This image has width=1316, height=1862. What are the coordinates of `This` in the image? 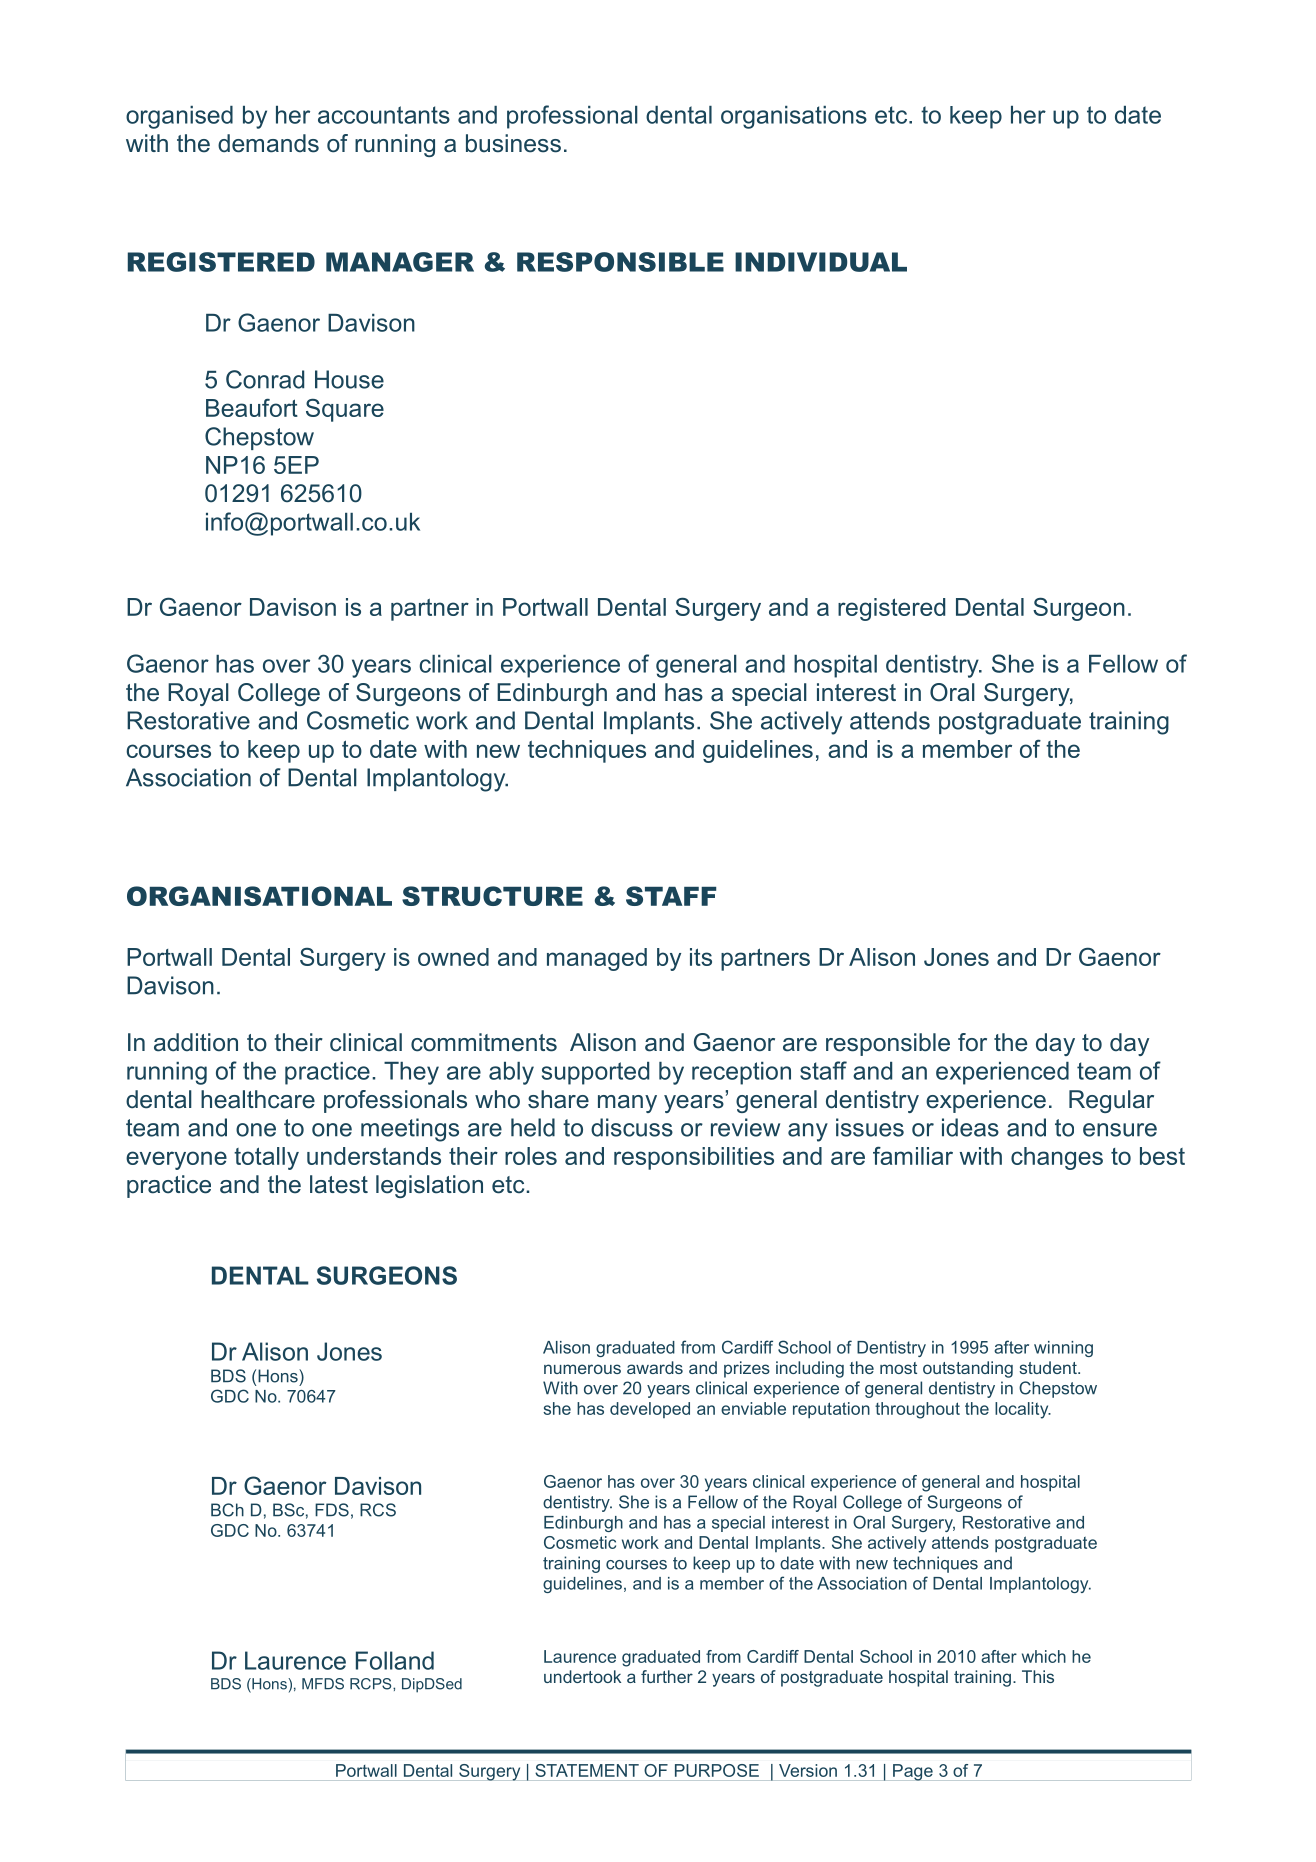 It's located at (1038, 1676).
